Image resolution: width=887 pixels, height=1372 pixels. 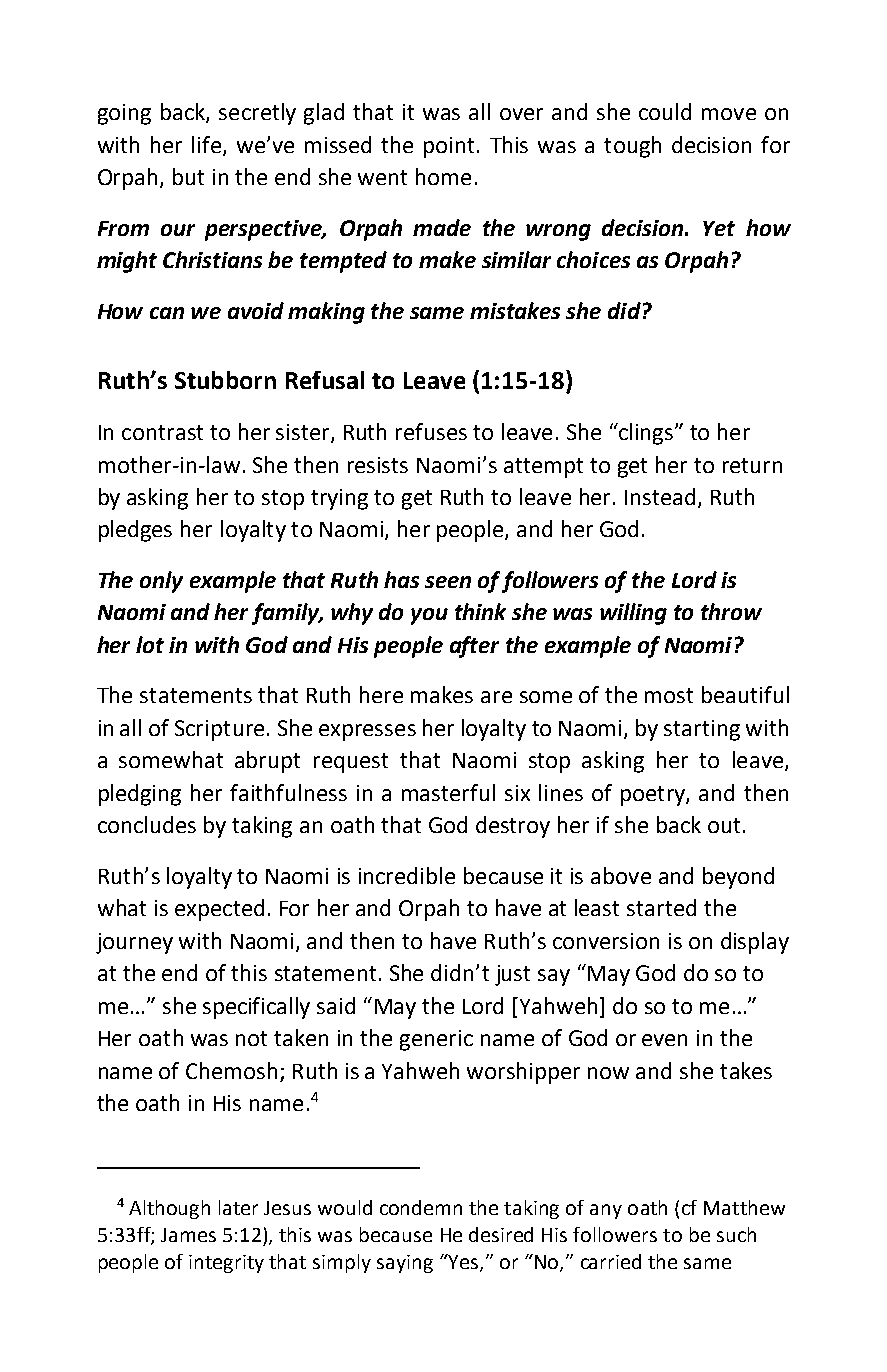 What do you see at coordinates (665, 111) in the image?
I see `could` at bounding box center [665, 111].
